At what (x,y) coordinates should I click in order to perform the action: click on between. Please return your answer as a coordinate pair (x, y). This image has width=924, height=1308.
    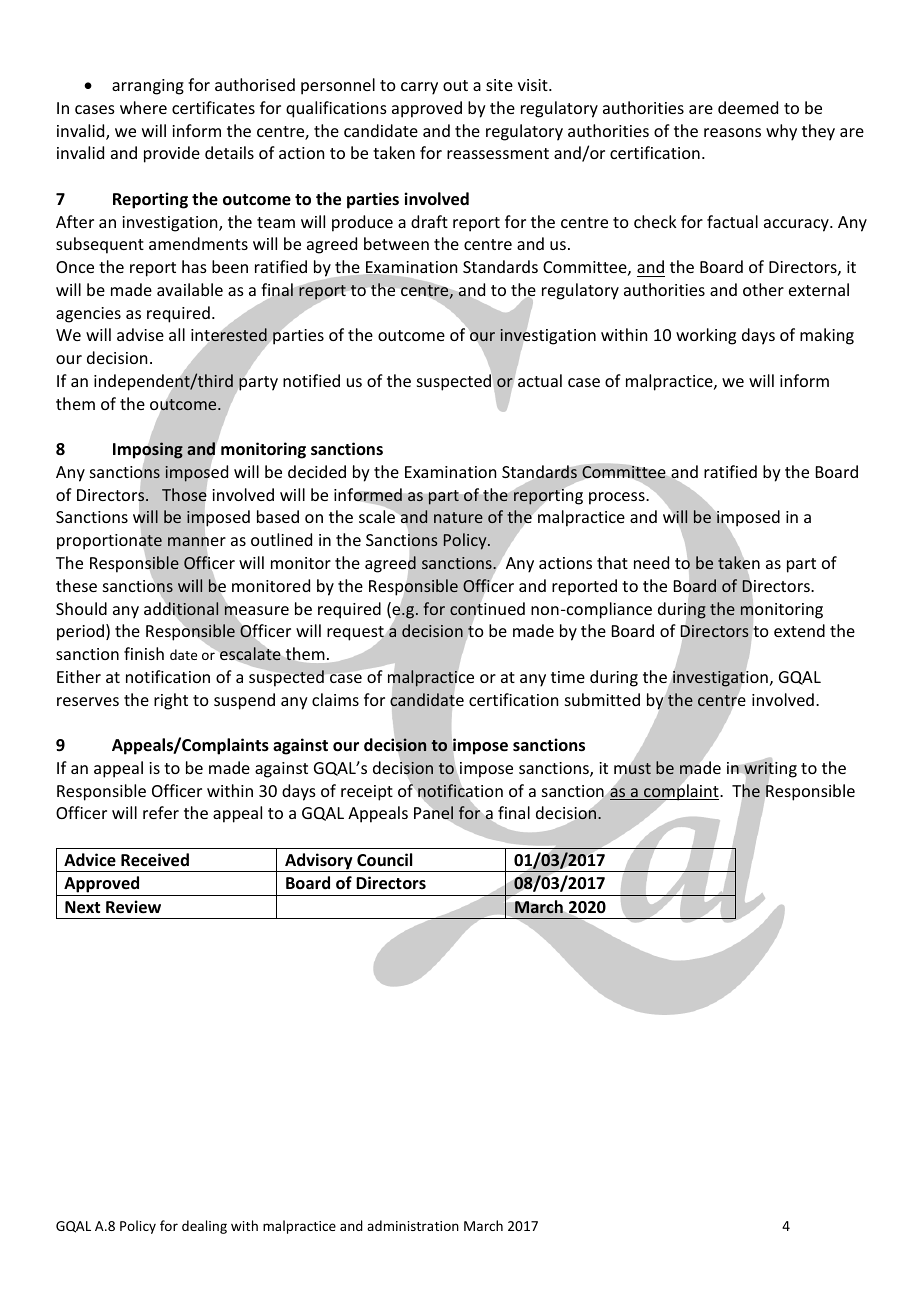
    Looking at the image, I should click on (396, 243).
